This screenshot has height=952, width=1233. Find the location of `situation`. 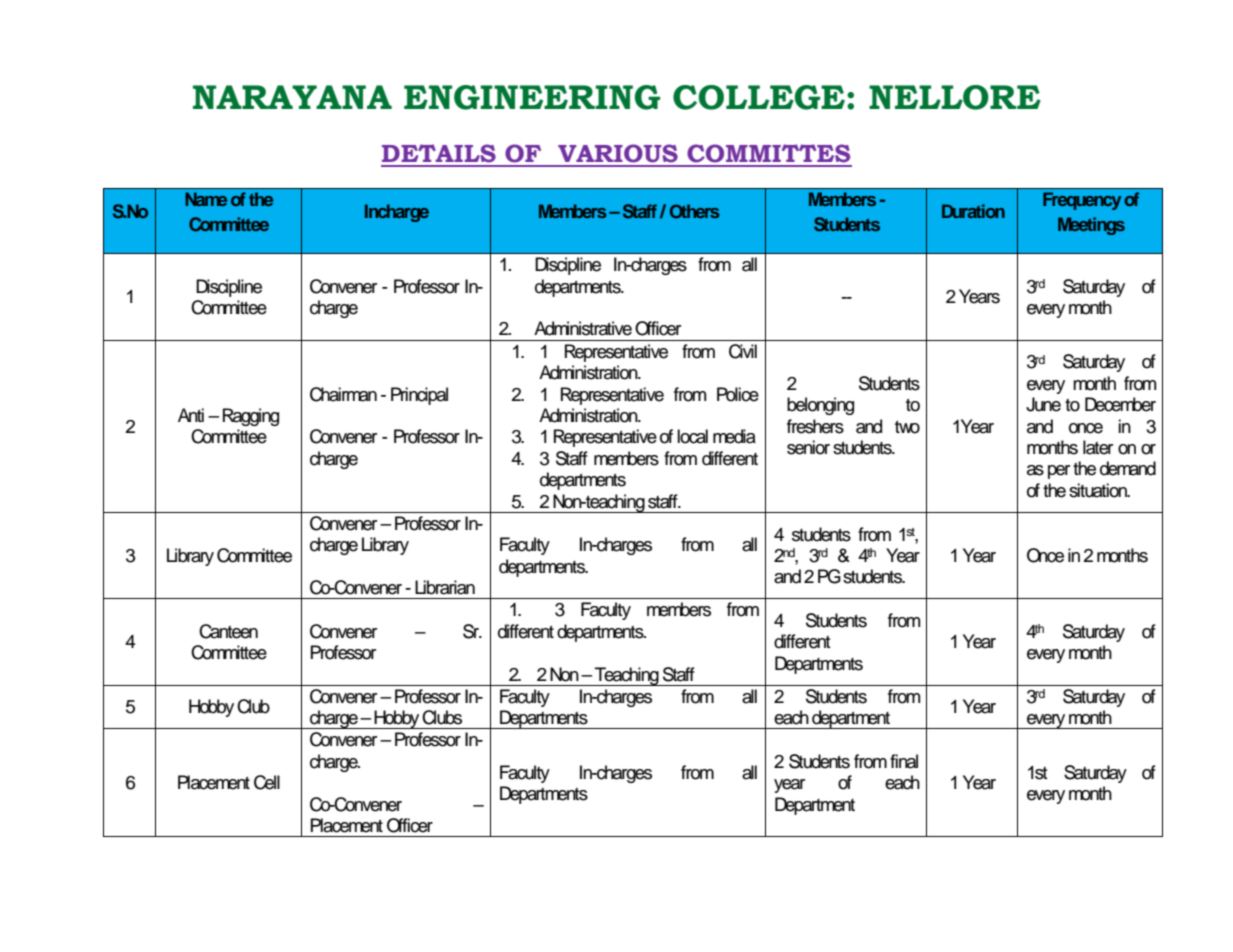

situation is located at coordinates (1099, 490).
